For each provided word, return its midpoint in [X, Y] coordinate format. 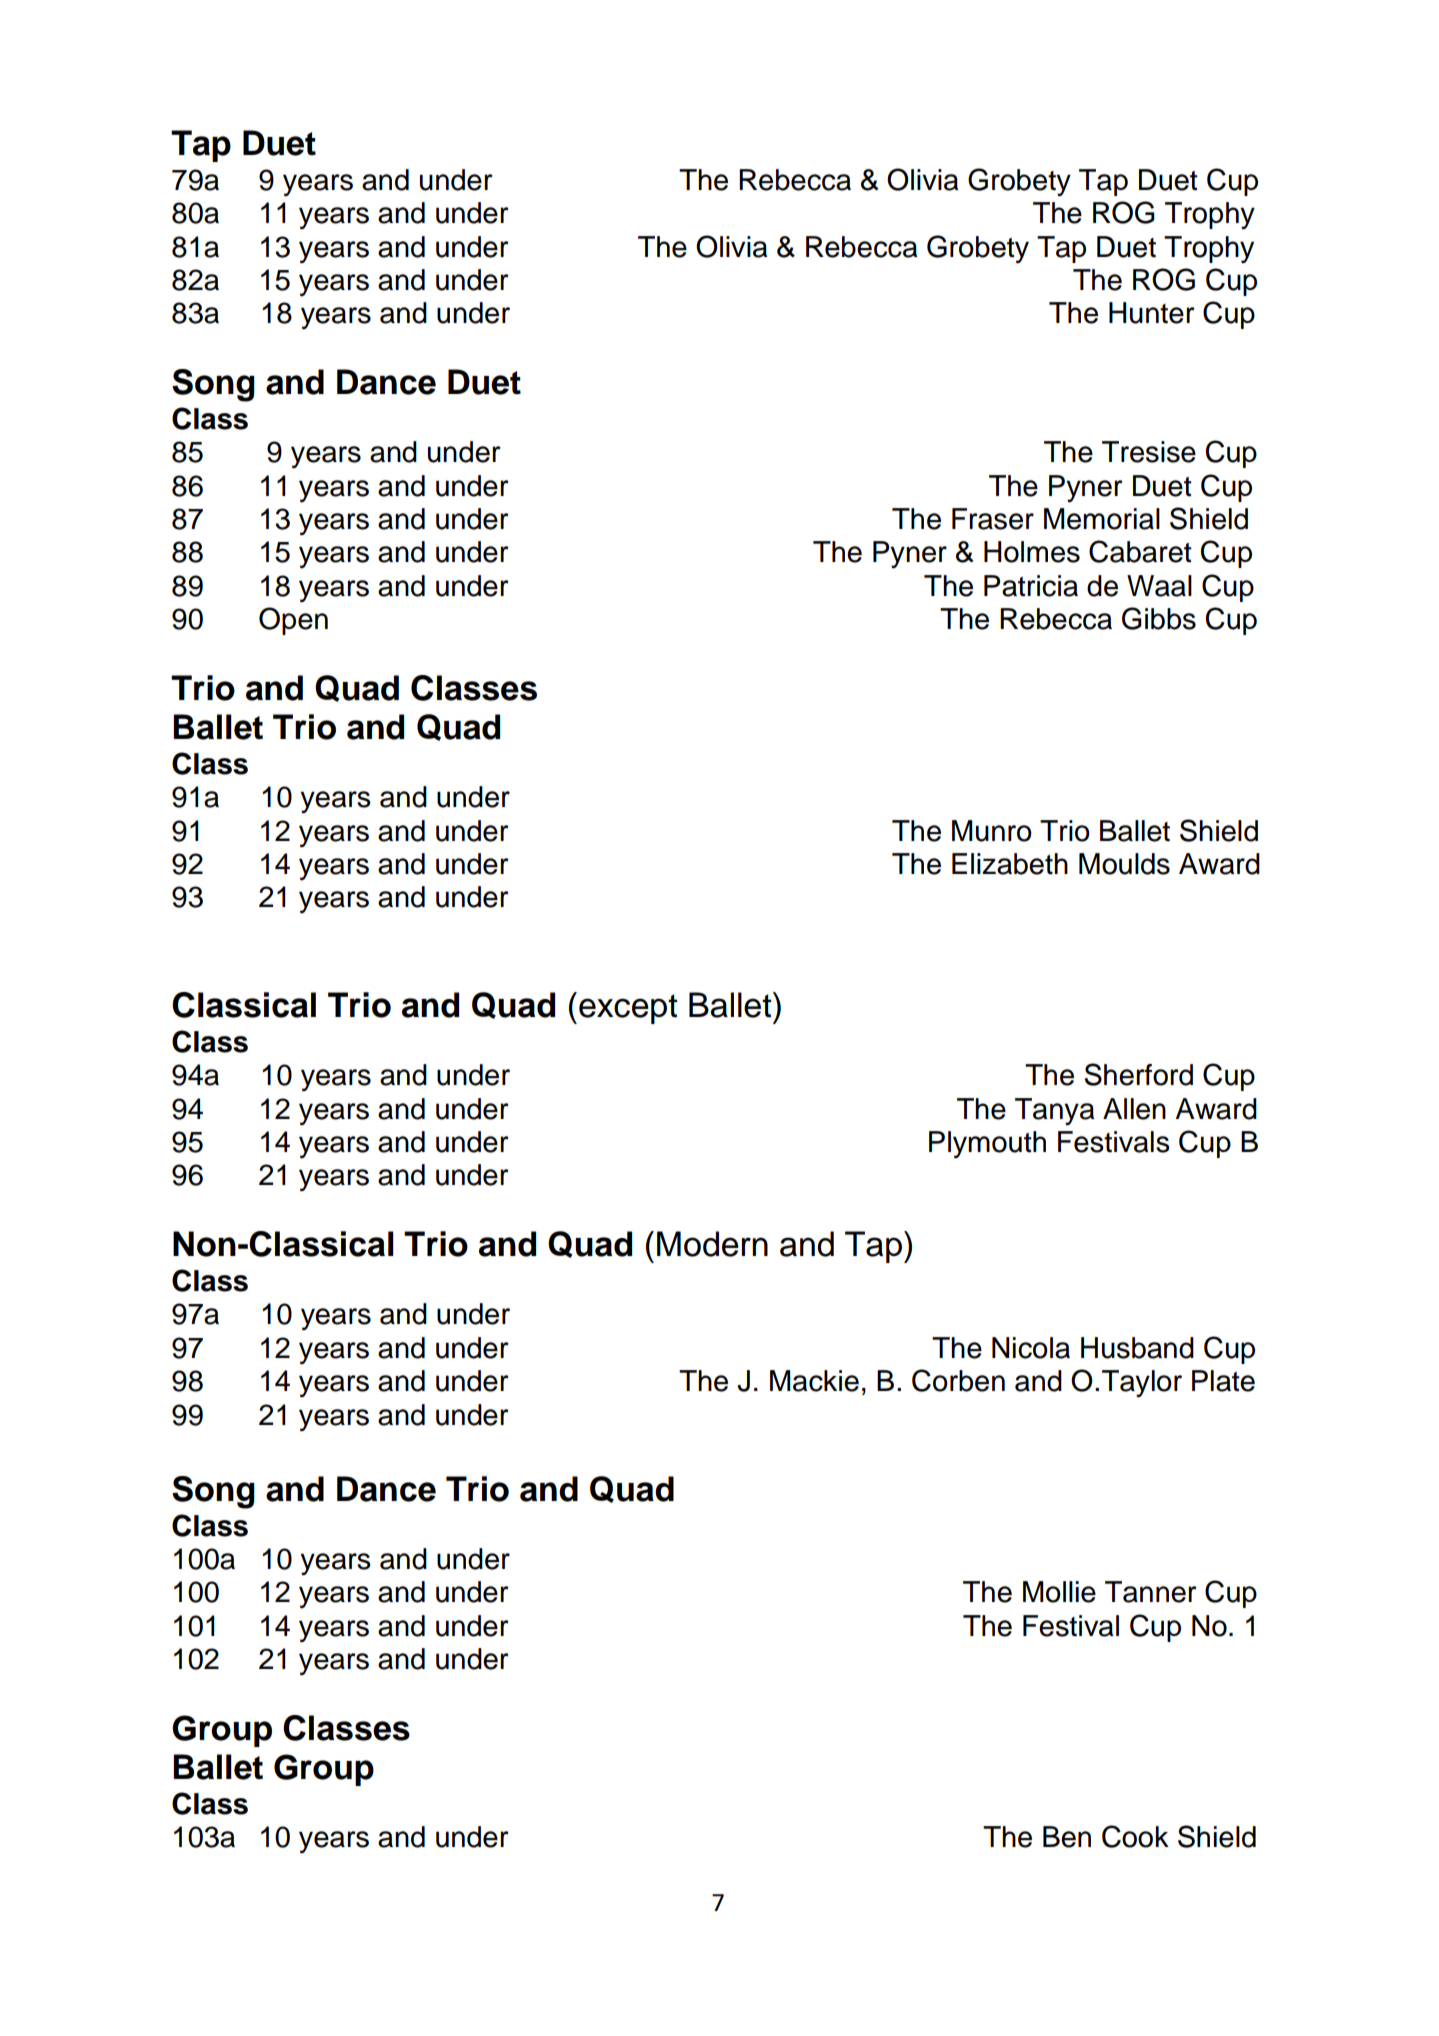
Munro [992, 831]
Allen [1134, 1109]
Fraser [993, 519]
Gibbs [1159, 618]
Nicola [1031, 1348]
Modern [712, 1244]
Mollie [1059, 1592]
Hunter [1152, 313]
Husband [1137, 1348]
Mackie [814, 1381]
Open [293, 621]
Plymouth [987, 1145]
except [628, 1009]
